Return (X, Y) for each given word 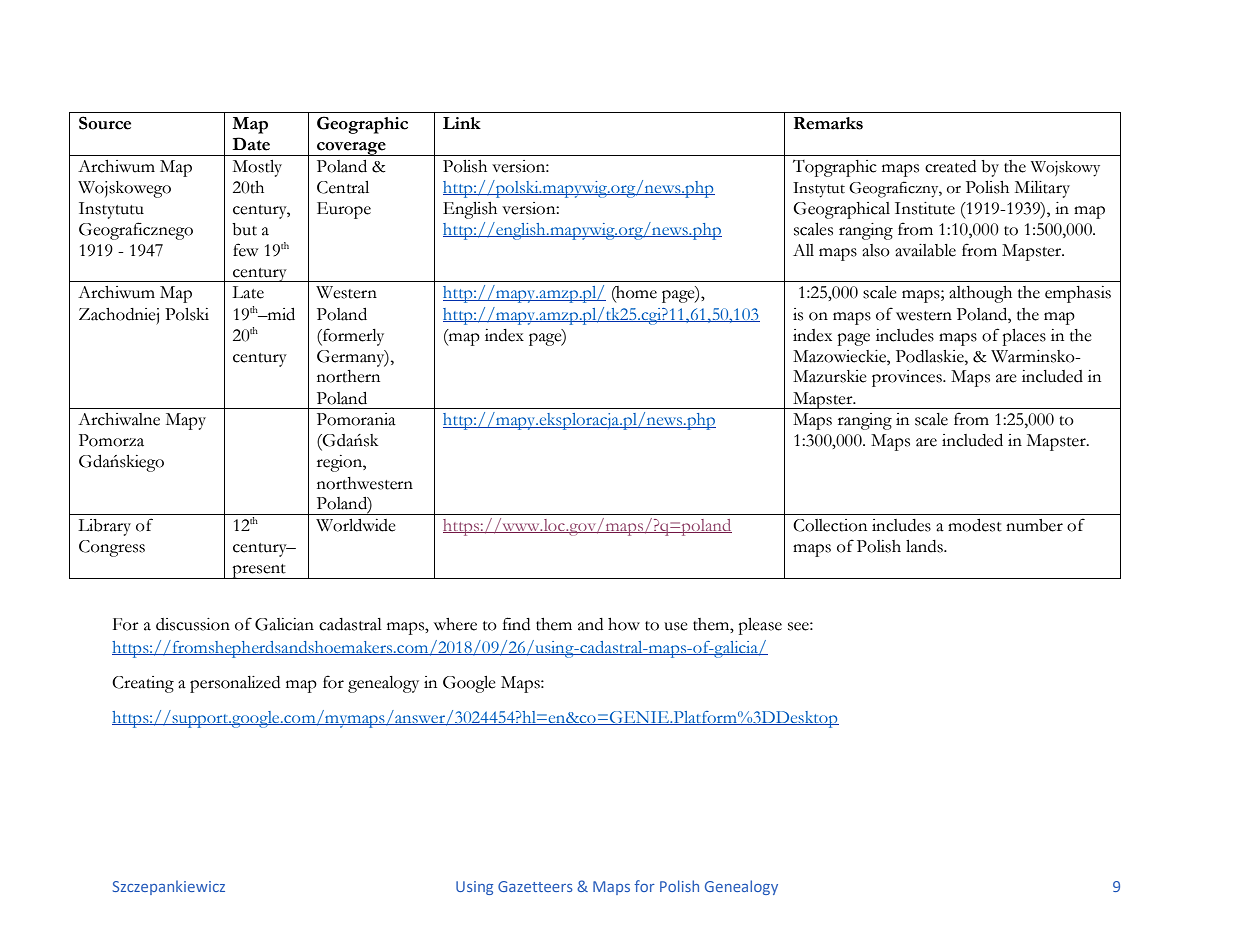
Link (462, 123)
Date (251, 144)
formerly (352, 337)
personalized (235, 684)
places (1024, 337)
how (624, 624)
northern (348, 376)
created (950, 166)
